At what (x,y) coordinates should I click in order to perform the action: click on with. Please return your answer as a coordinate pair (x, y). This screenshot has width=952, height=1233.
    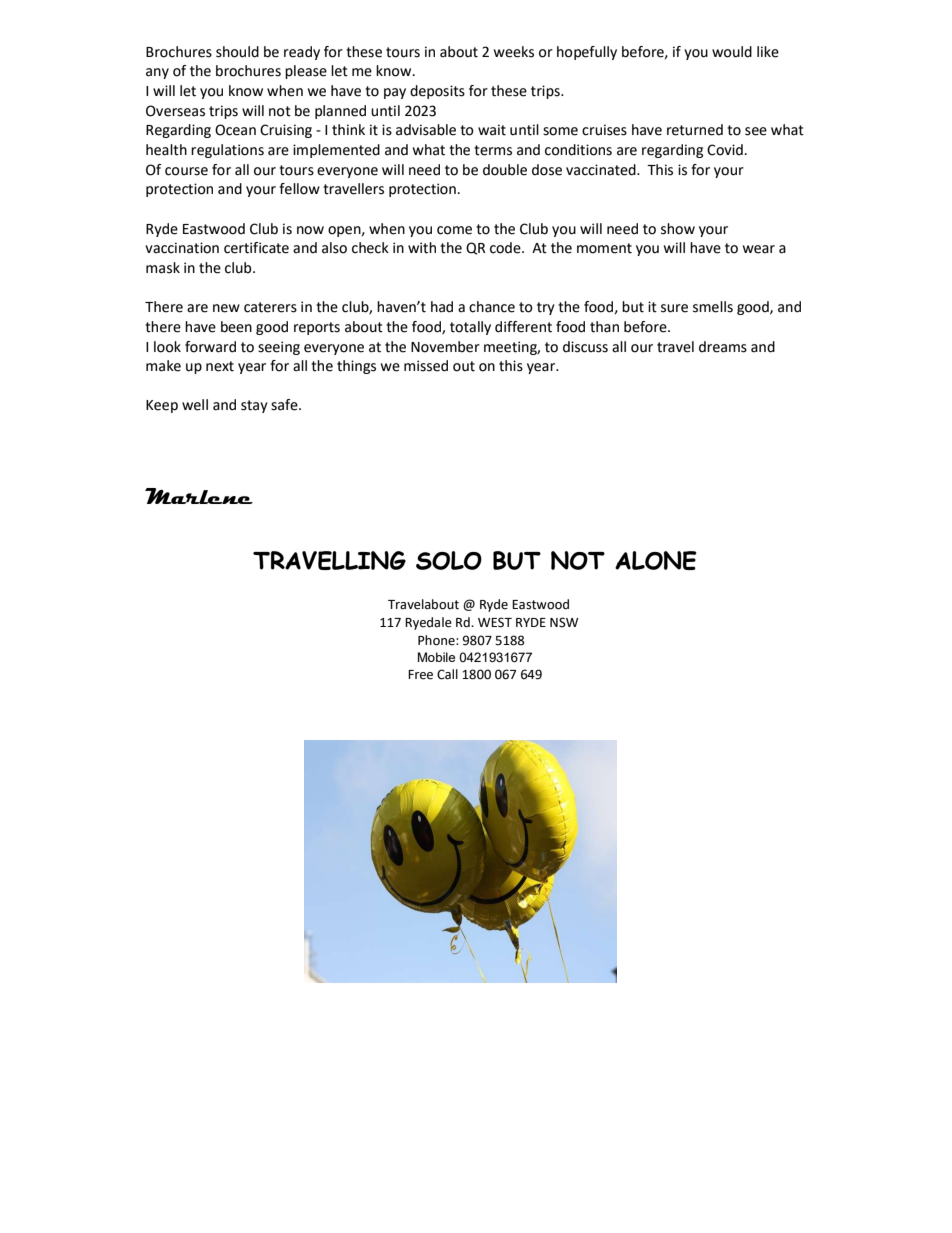
    Looking at the image, I should click on (422, 248).
